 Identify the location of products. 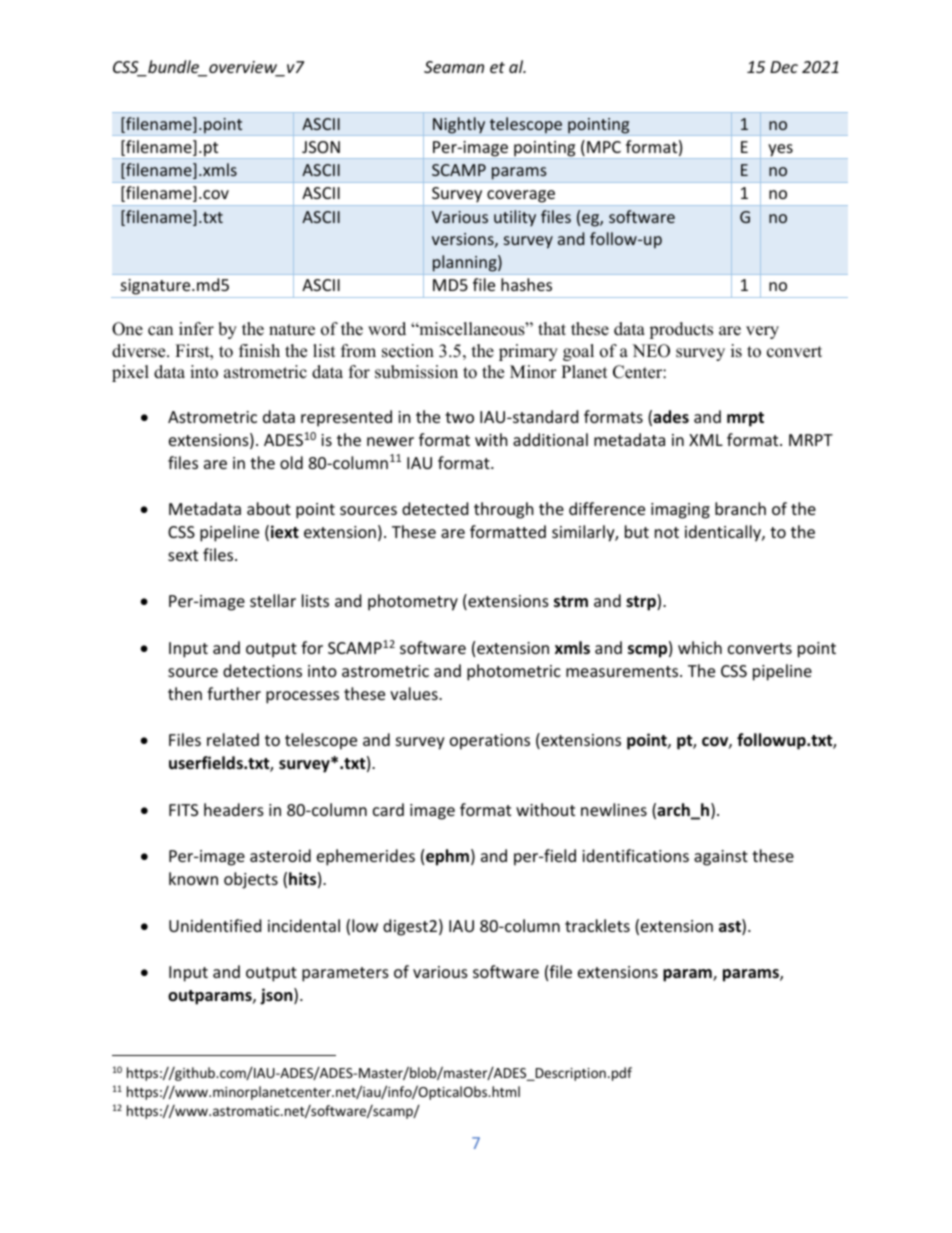
(681, 330).
